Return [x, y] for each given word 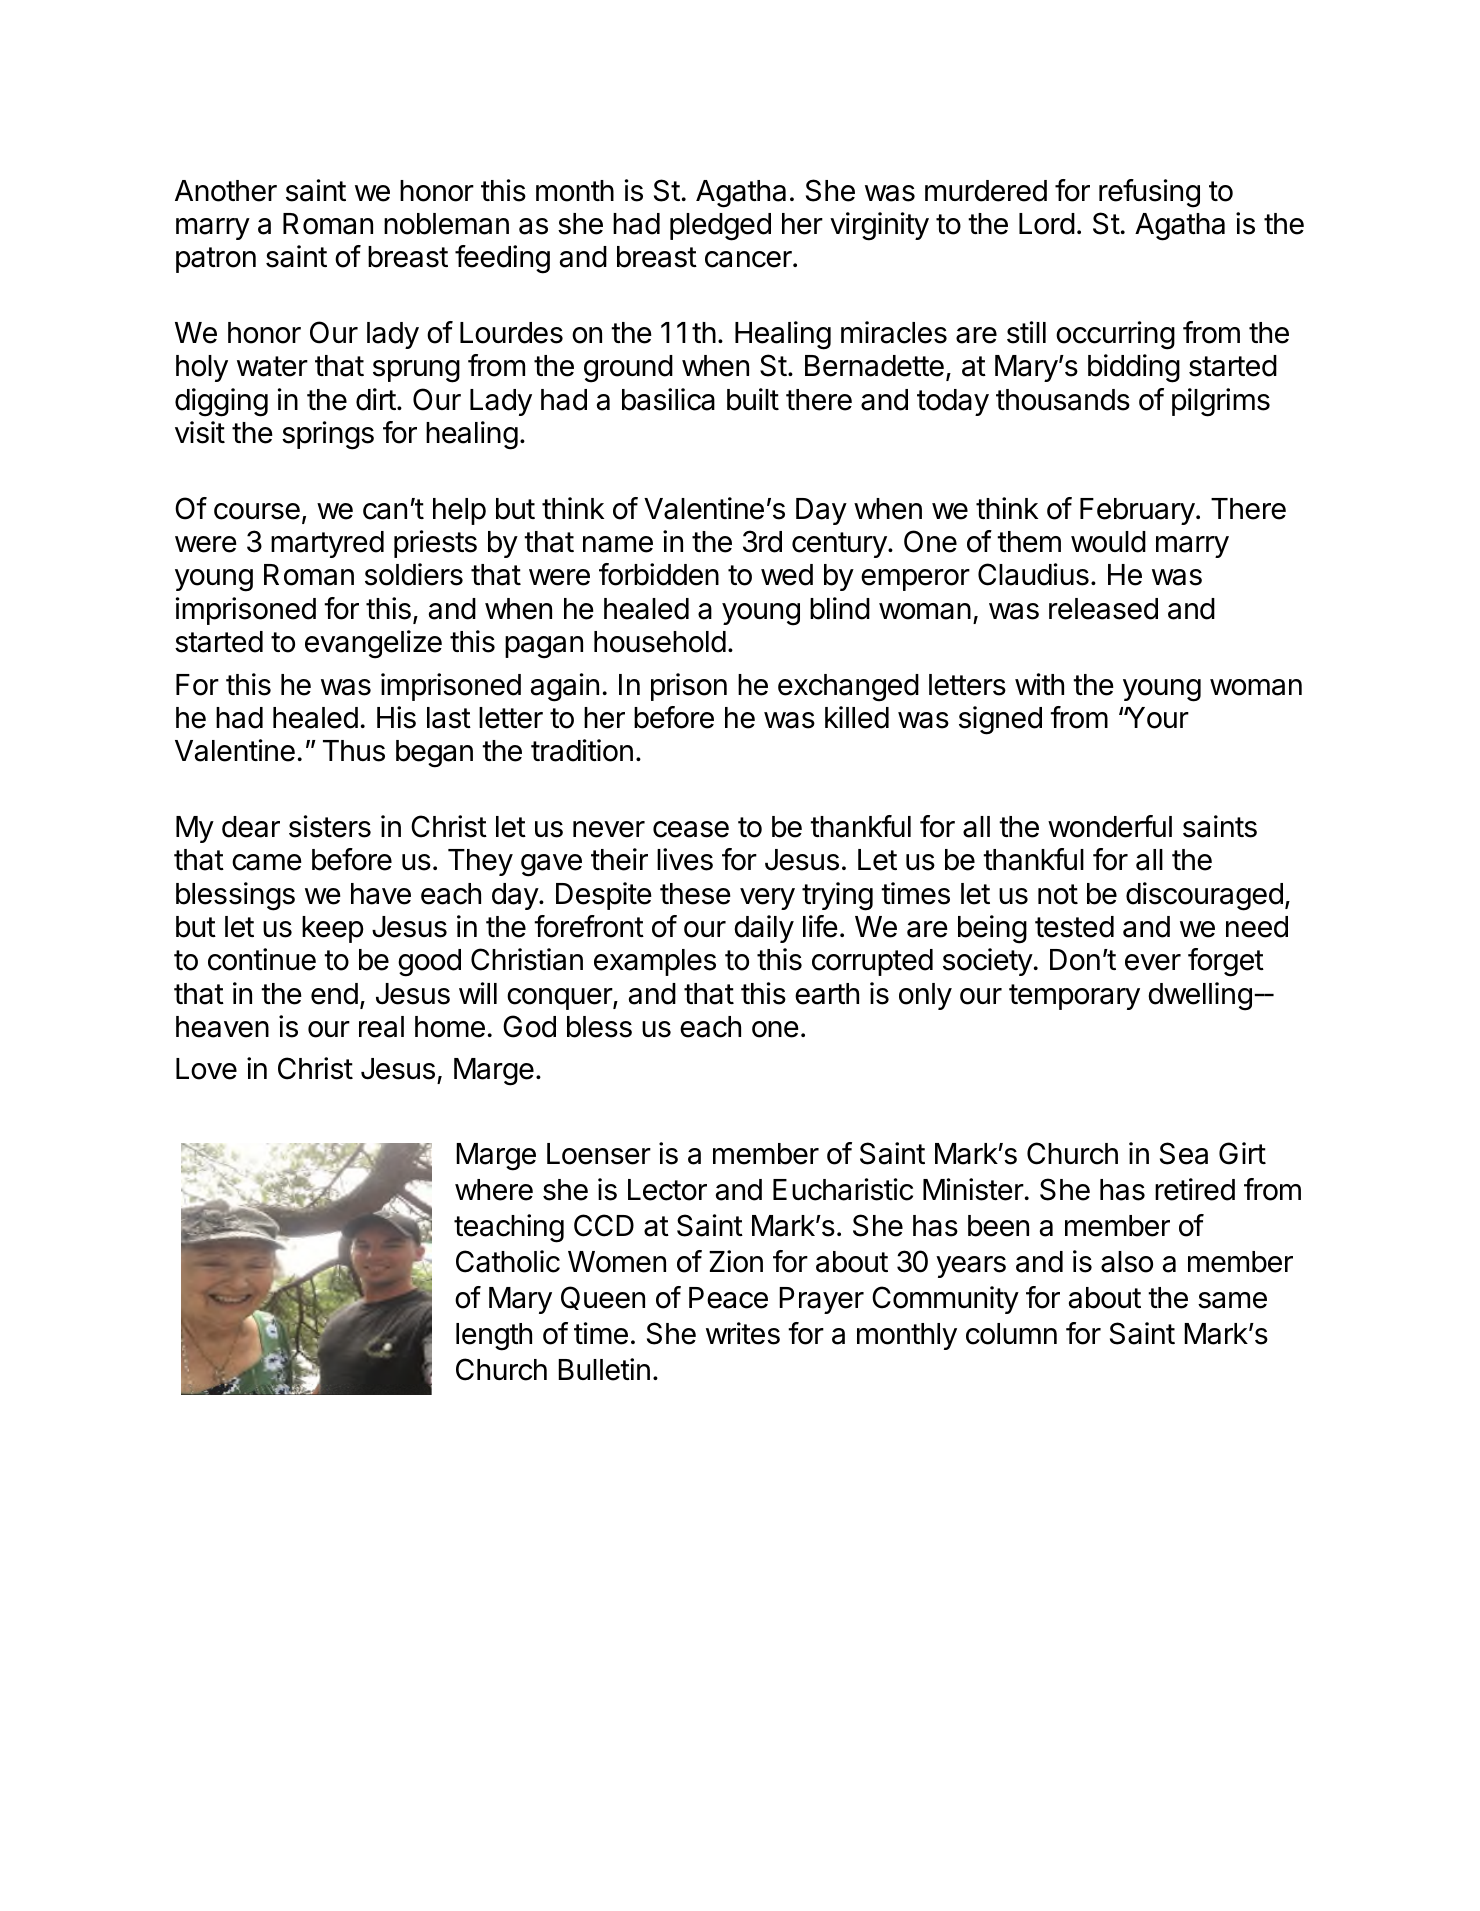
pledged [720, 227]
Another [226, 191]
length [494, 1337]
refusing [1149, 193]
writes [743, 1333]
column [1011, 1334]
